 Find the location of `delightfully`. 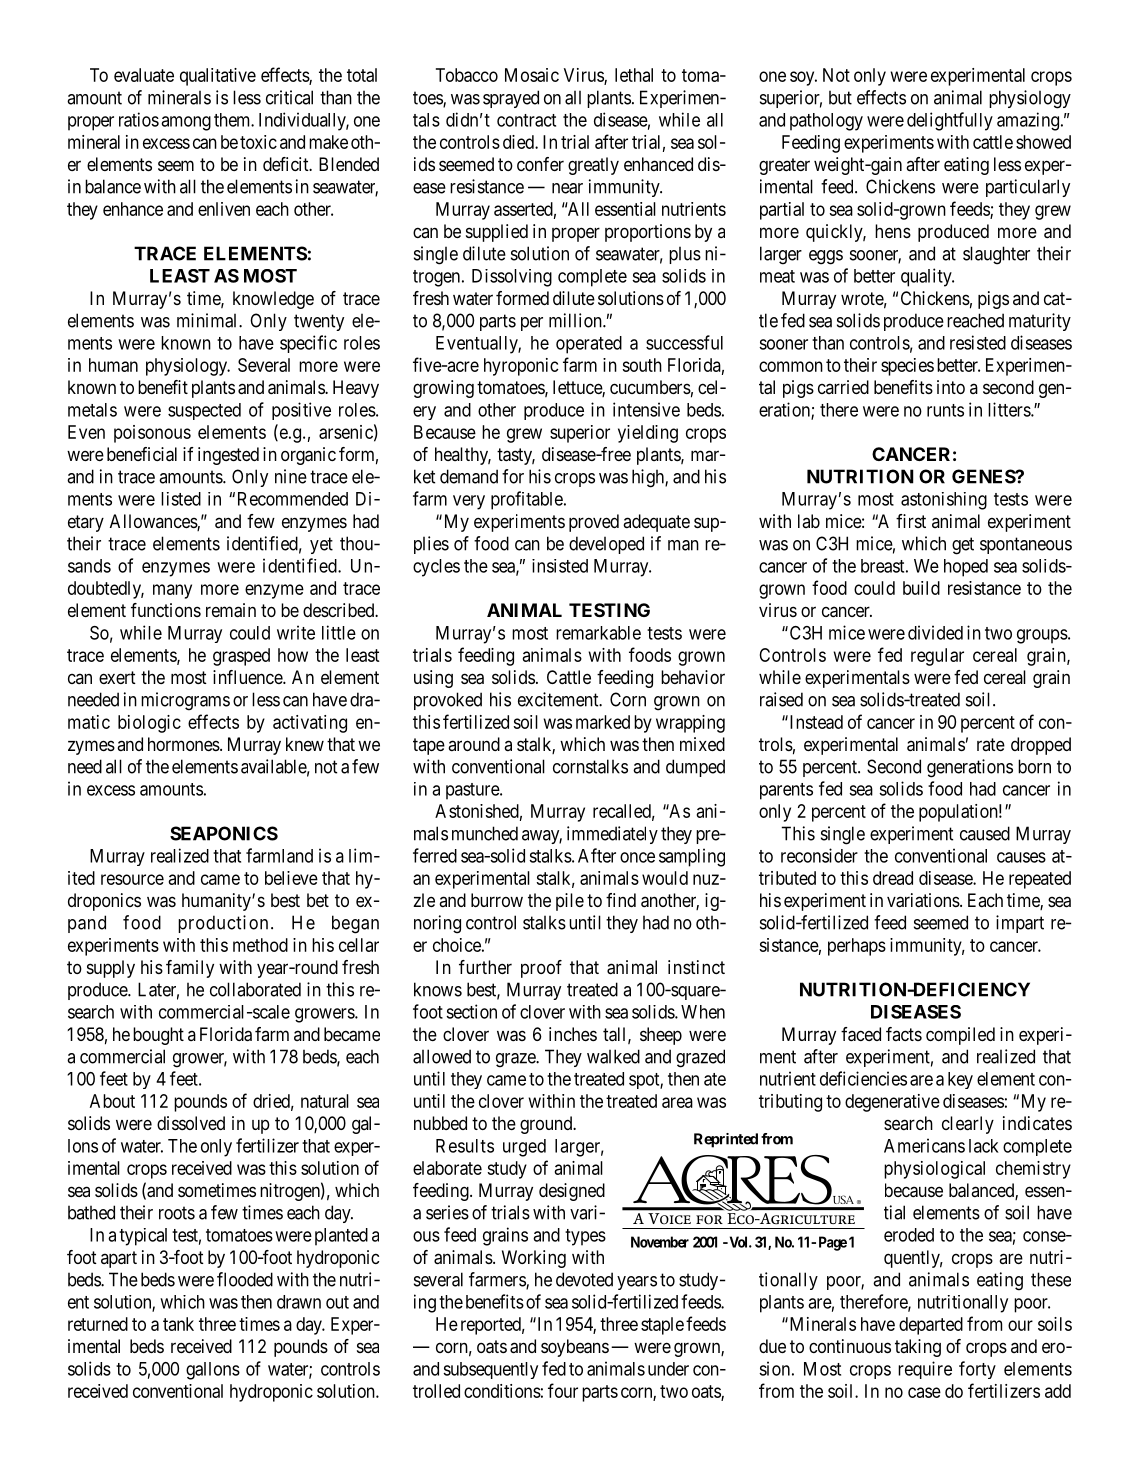

delightfully is located at coordinates (950, 121).
